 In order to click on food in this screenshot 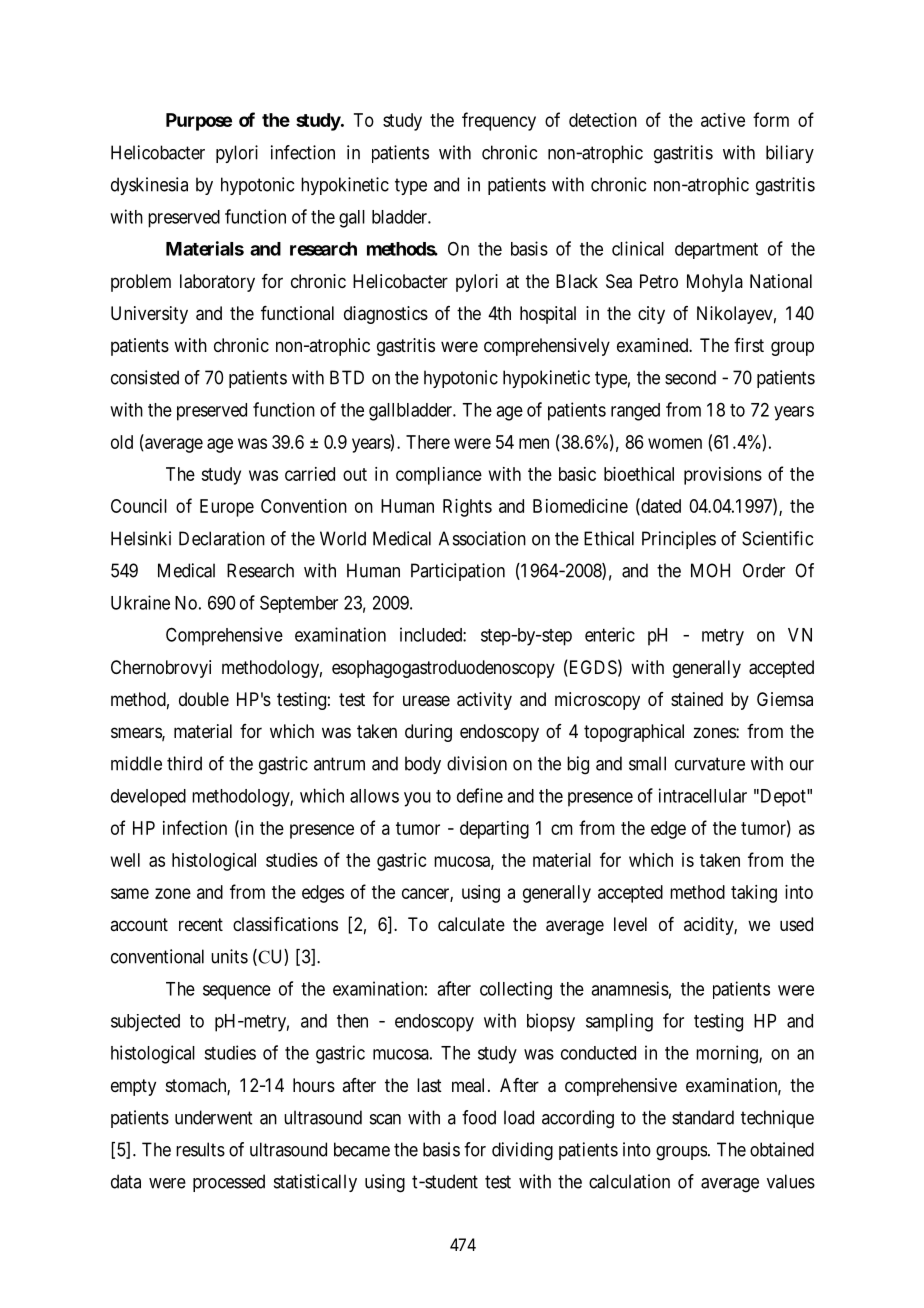, I will do `click(479, 1117)`.
